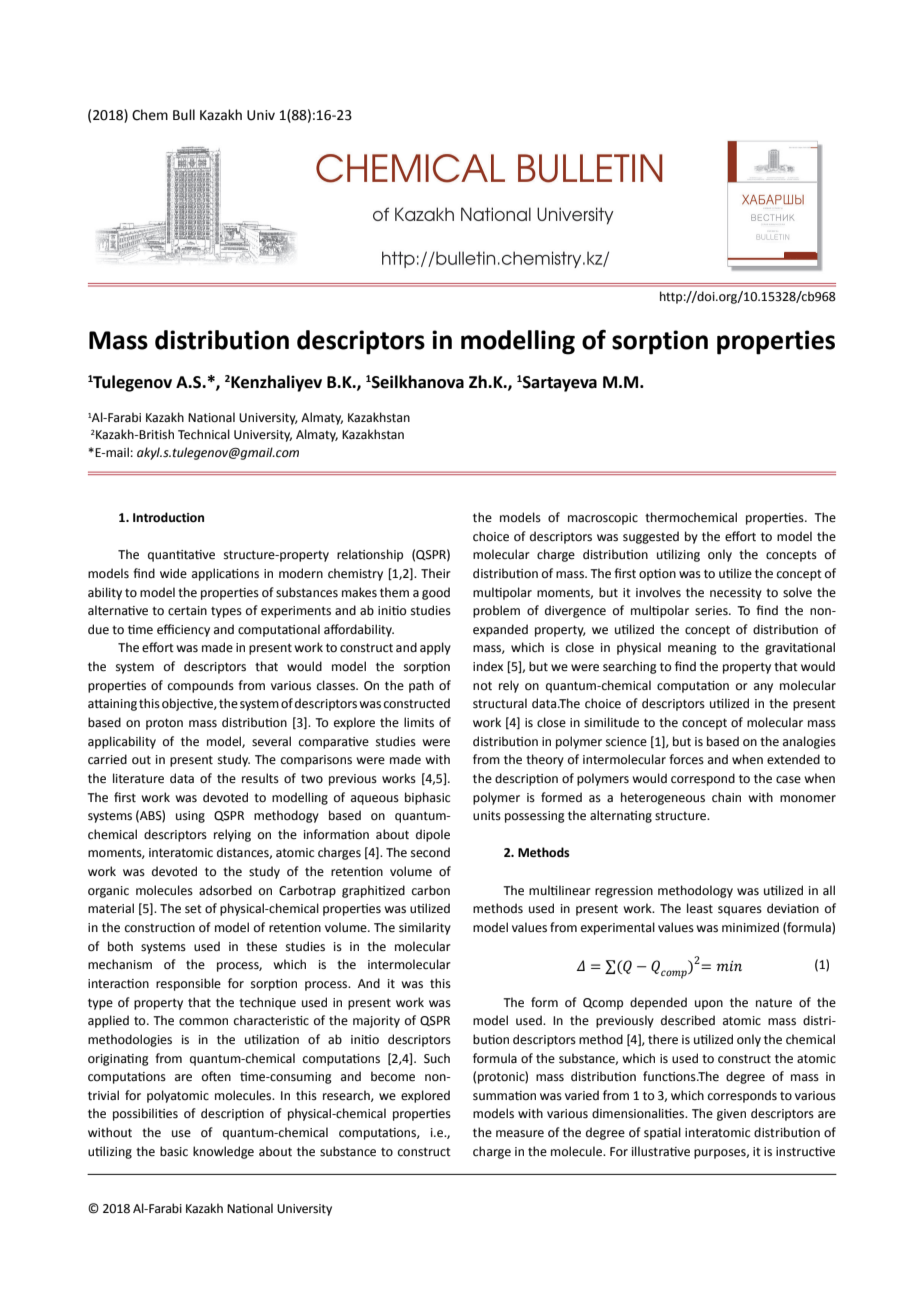 This image has height=1308, width=924. I want to click on Technical, so click(204, 434).
